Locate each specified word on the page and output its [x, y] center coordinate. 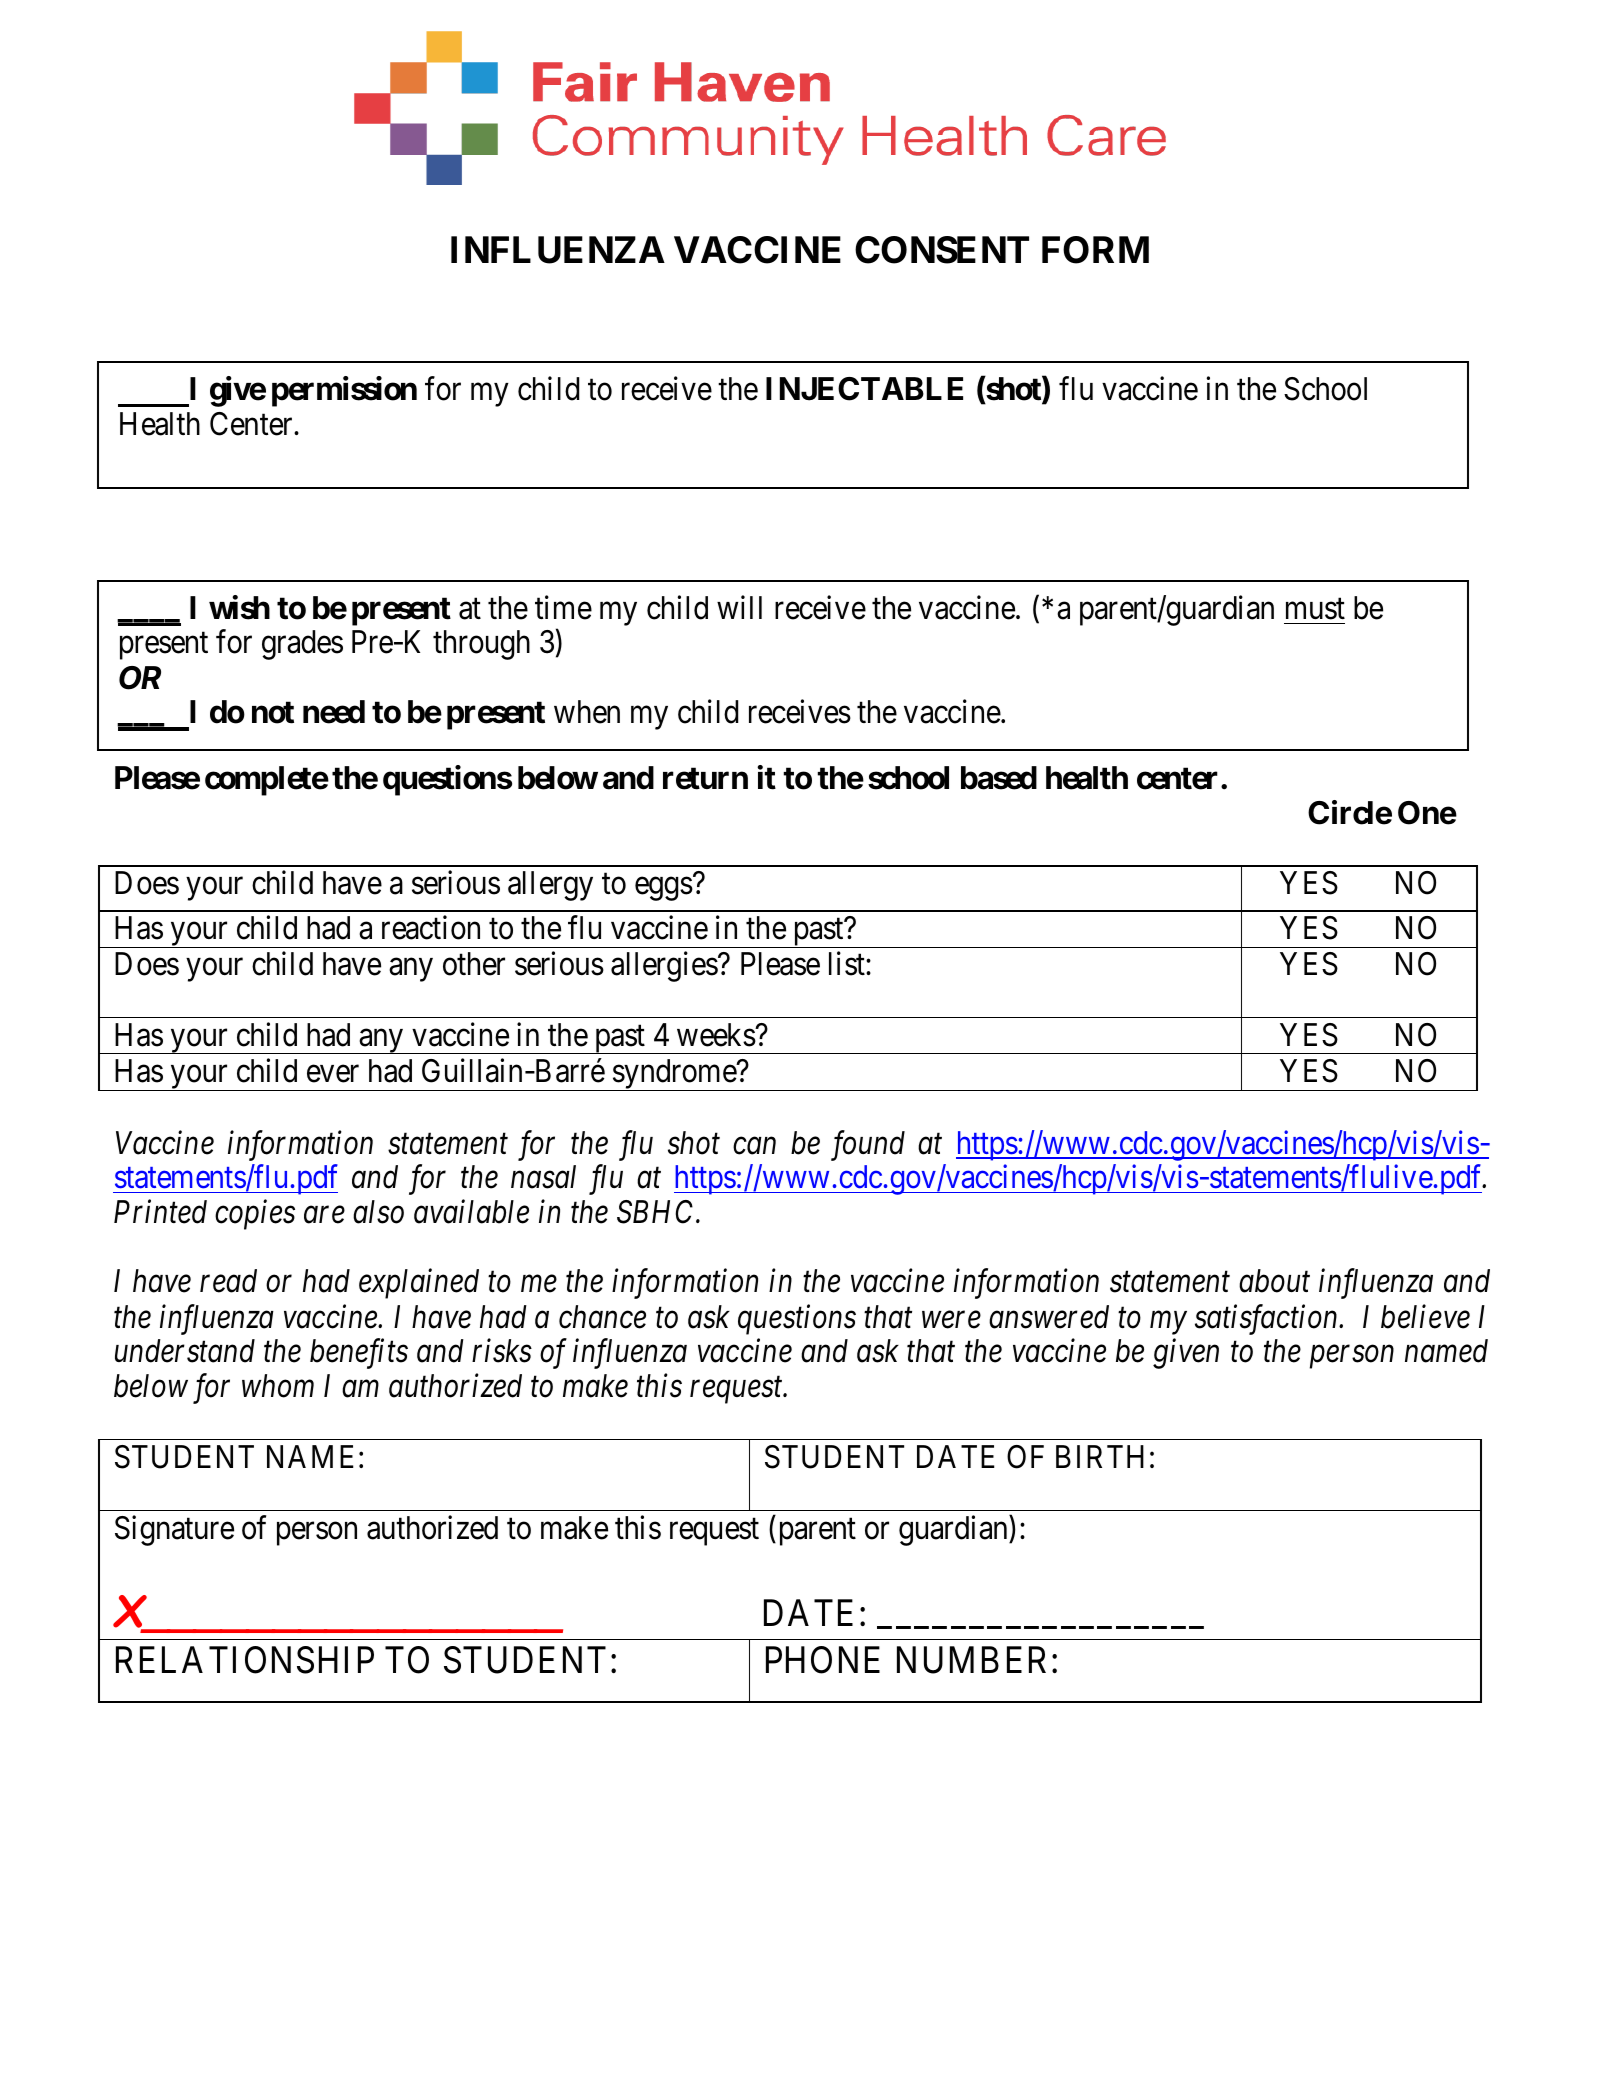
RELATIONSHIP [245, 1660]
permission [344, 391]
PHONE [823, 1660]
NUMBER [975, 1660]
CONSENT [942, 250]
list [848, 964]
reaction [431, 928]
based [999, 778]
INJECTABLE [864, 389]
